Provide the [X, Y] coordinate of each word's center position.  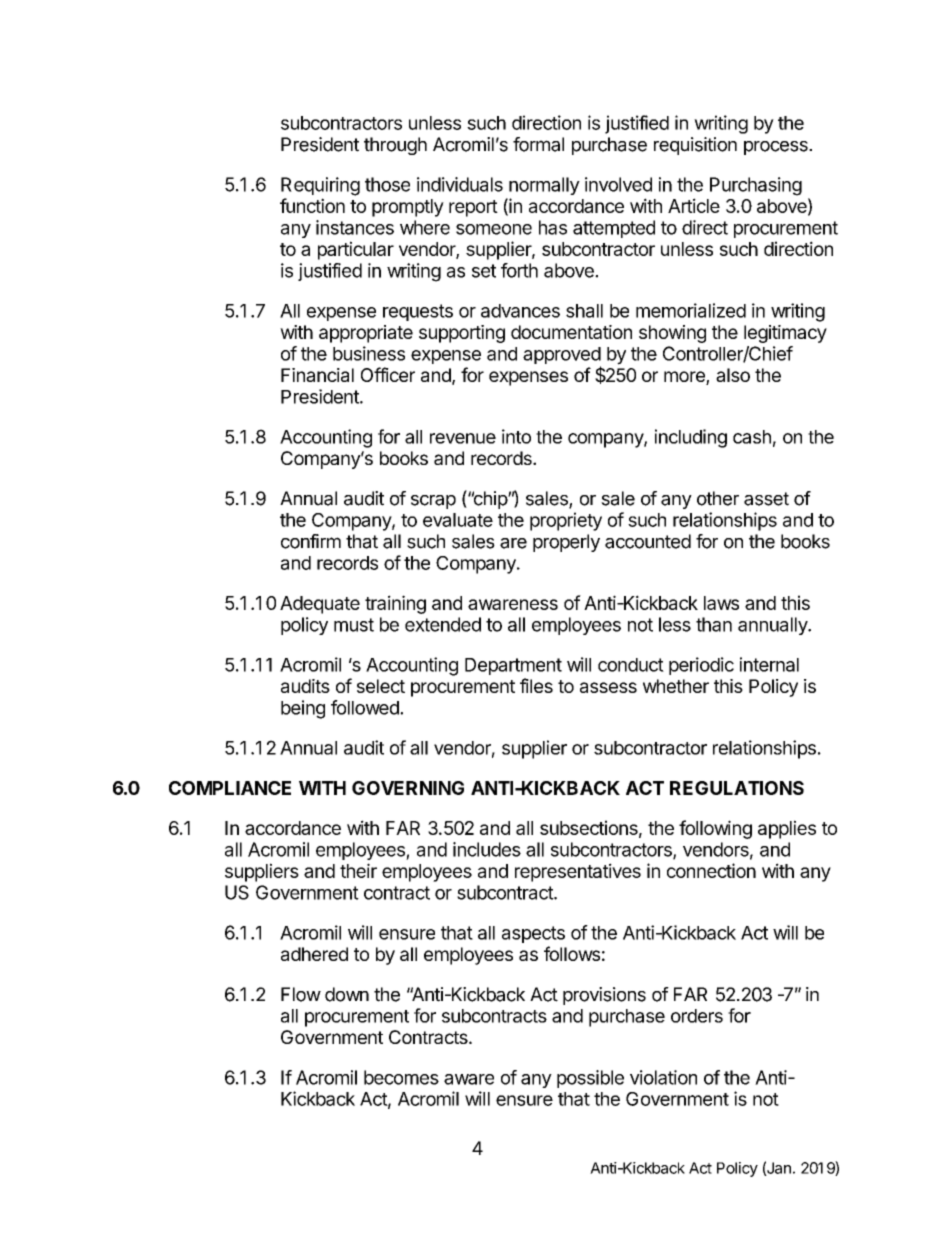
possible [590, 1079]
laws [721, 603]
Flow [301, 994]
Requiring [320, 186]
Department [513, 666]
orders [697, 1016]
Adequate [320, 605]
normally [544, 186]
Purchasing [756, 186]
